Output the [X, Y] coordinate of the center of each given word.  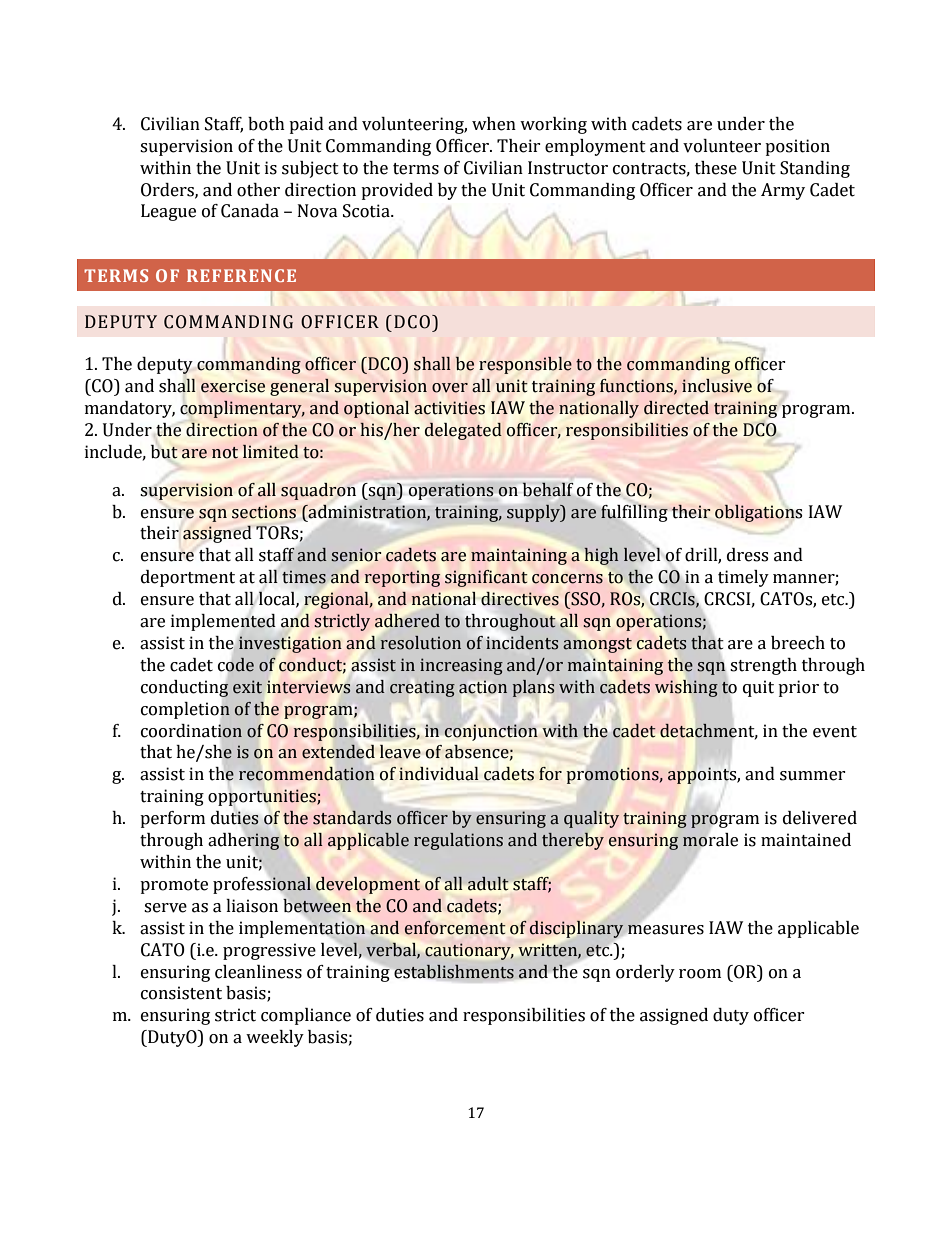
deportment [188, 578]
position [797, 147]
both [266, 124]
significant [486, 578]
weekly [275, 1038]
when [494, 124]
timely [743, 578]
